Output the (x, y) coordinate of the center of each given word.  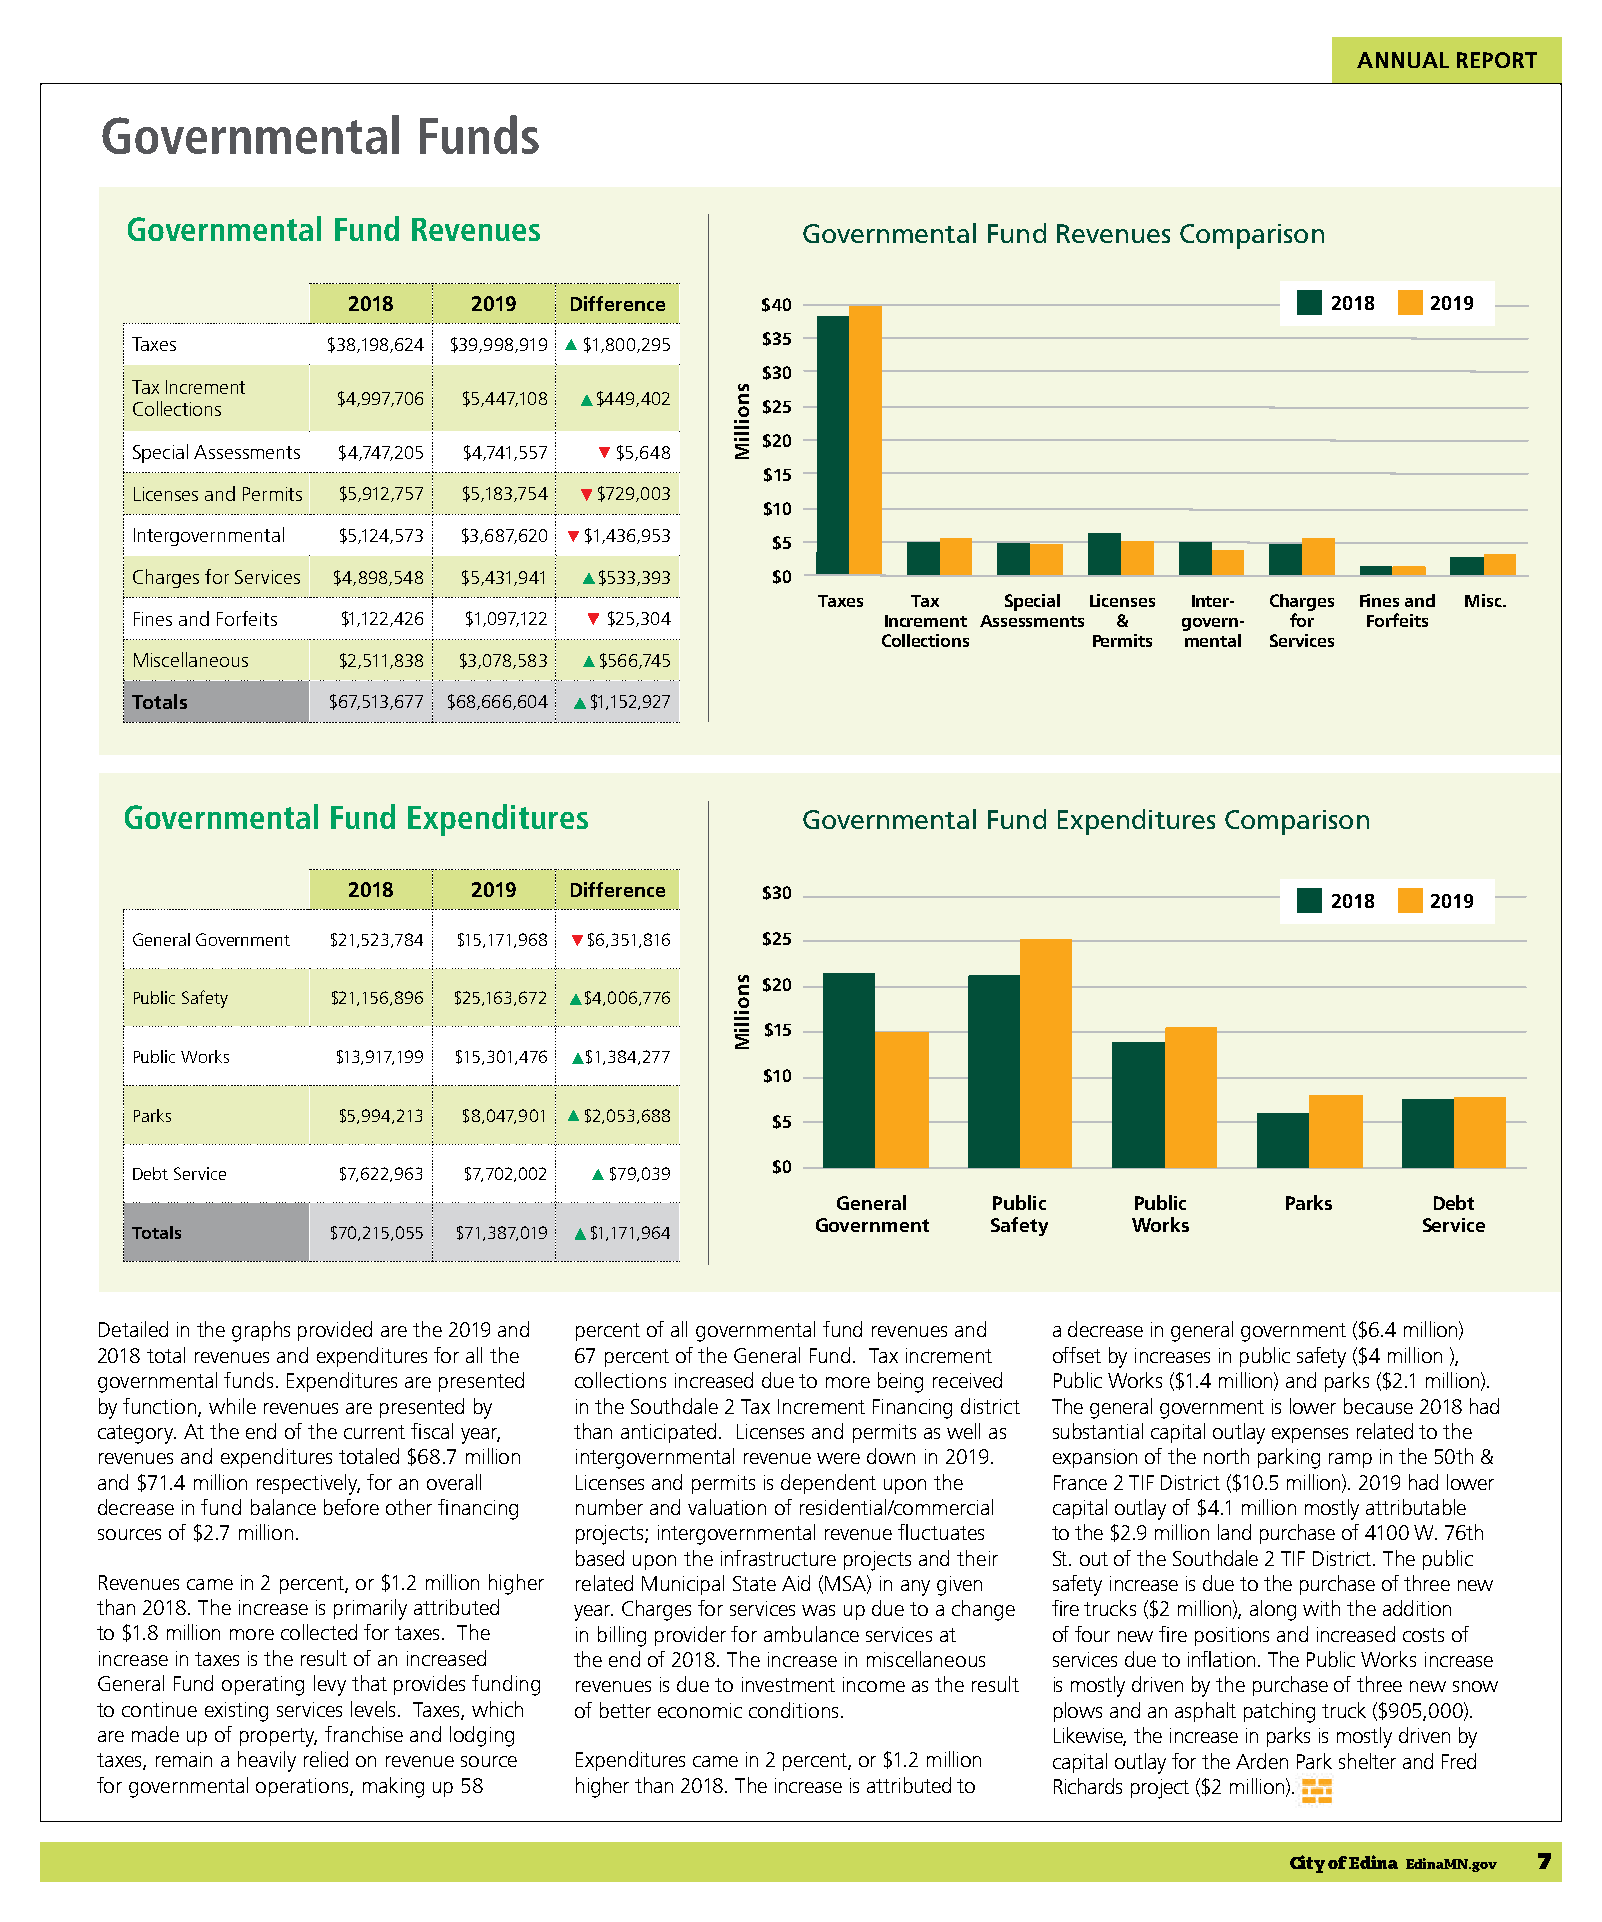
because (1378, 1406)
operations (303, 1787)
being (900, 1382)
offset (1077, 1355)
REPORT (1497, 60)
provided (335, 1331)
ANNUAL (1403, 60)
